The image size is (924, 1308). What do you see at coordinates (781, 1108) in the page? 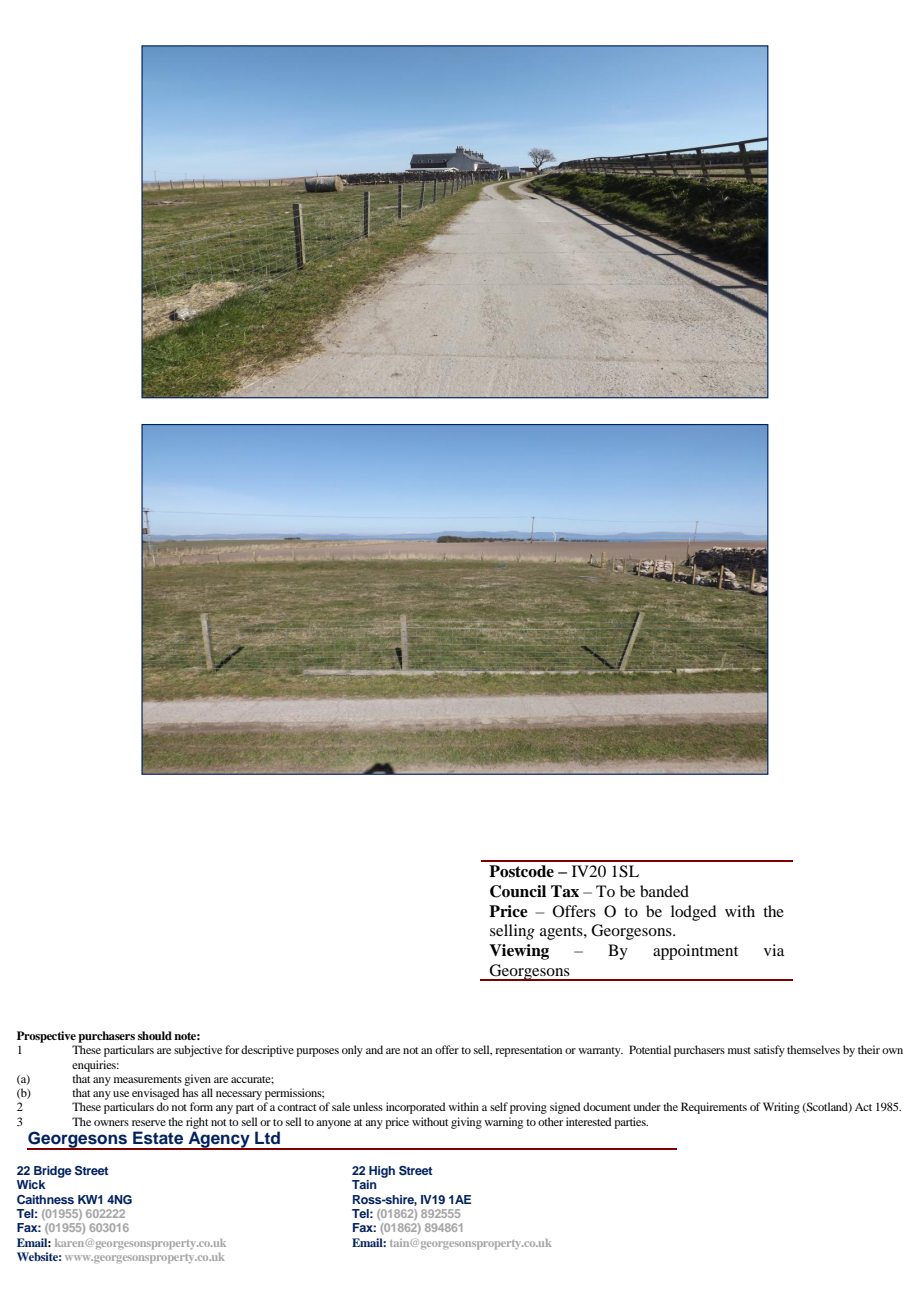
I see `Writing` at bounding box center [781, 1108].
